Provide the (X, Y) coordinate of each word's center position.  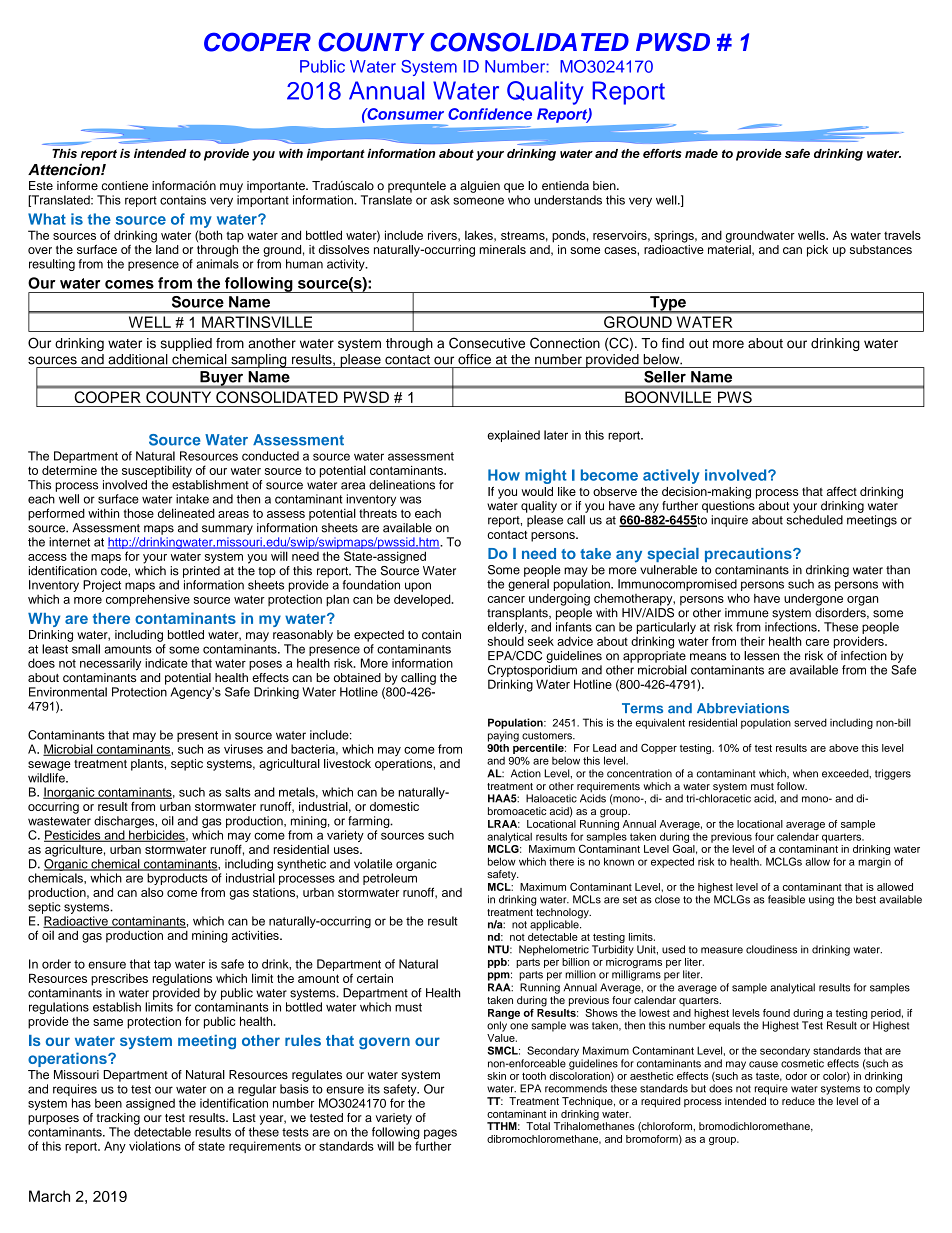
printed (201, 572)
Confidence (490, 114)
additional (138, 359)
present (197, 736)
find (673, 343)
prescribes (119, 980)
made (701, 153)
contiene (125, 186)
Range (504, 1014)
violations (155, 1146)
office (474, 359)
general (528, 585)
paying (503, 736)
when (805, 773)
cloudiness (771, 949)
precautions (749, 555)
